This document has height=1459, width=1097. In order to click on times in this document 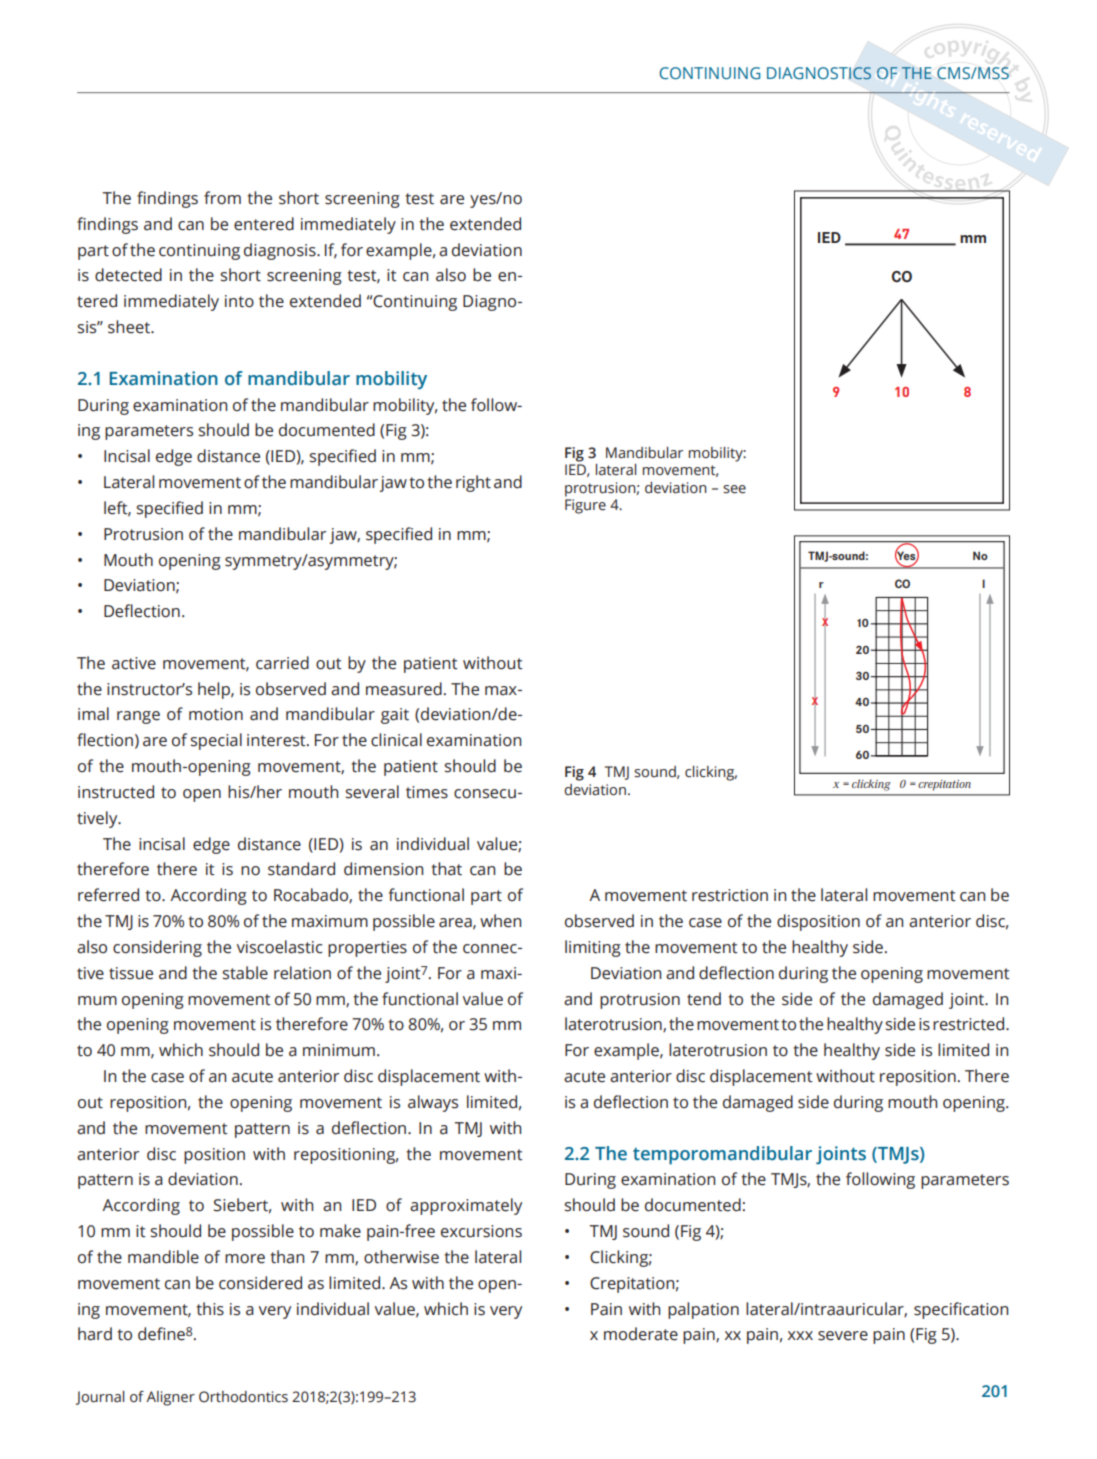, I will do `click(427, 792)`.
